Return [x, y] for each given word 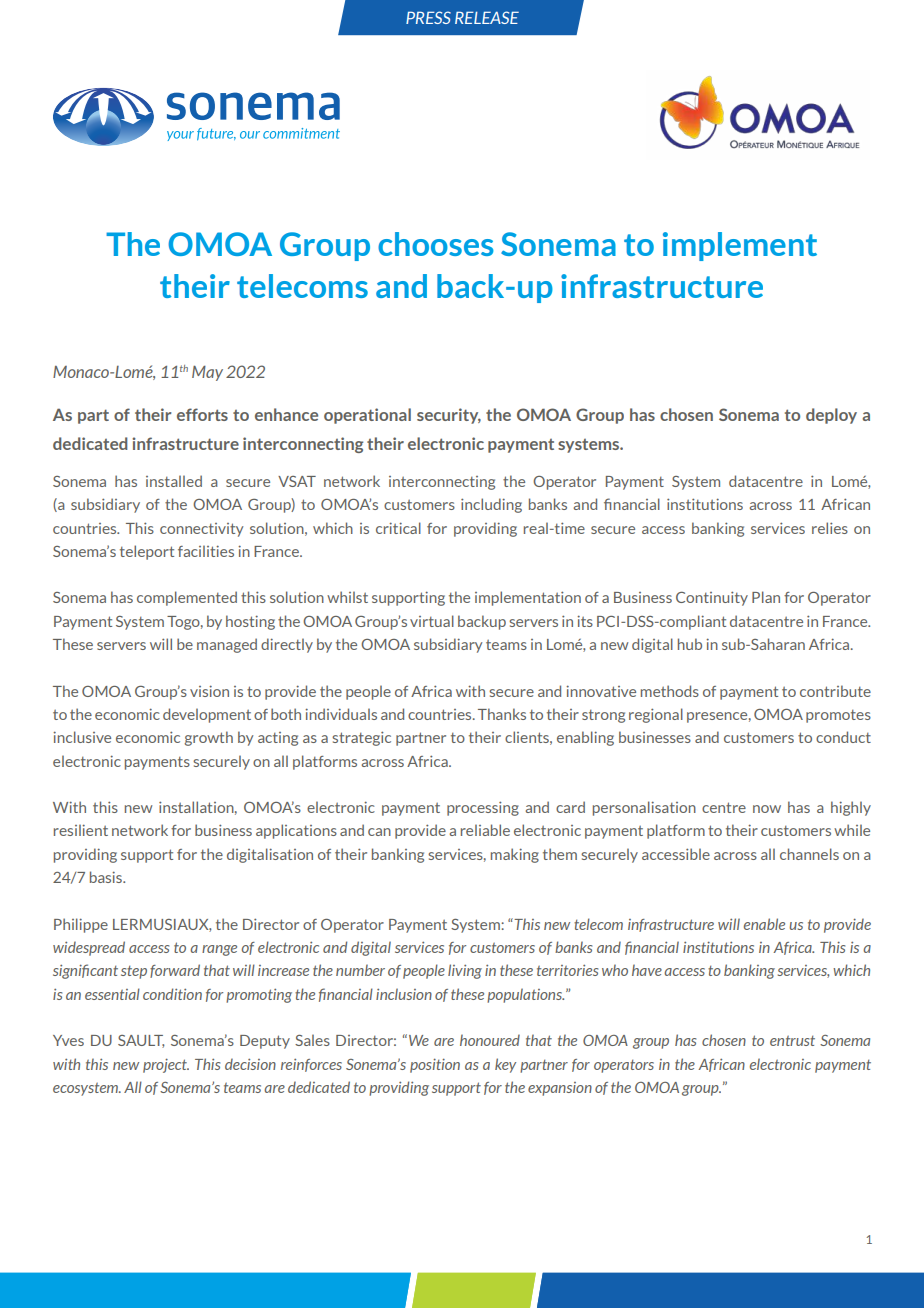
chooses [436, 244]
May [207, 373]
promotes [838, 716]
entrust [792, 1040]
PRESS [428, 17]
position [435, 1065]
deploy [831, 416]
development [207, 715]
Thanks [502, 714]
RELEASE [487, 17]
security [449, 416]
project [166, 1065]
